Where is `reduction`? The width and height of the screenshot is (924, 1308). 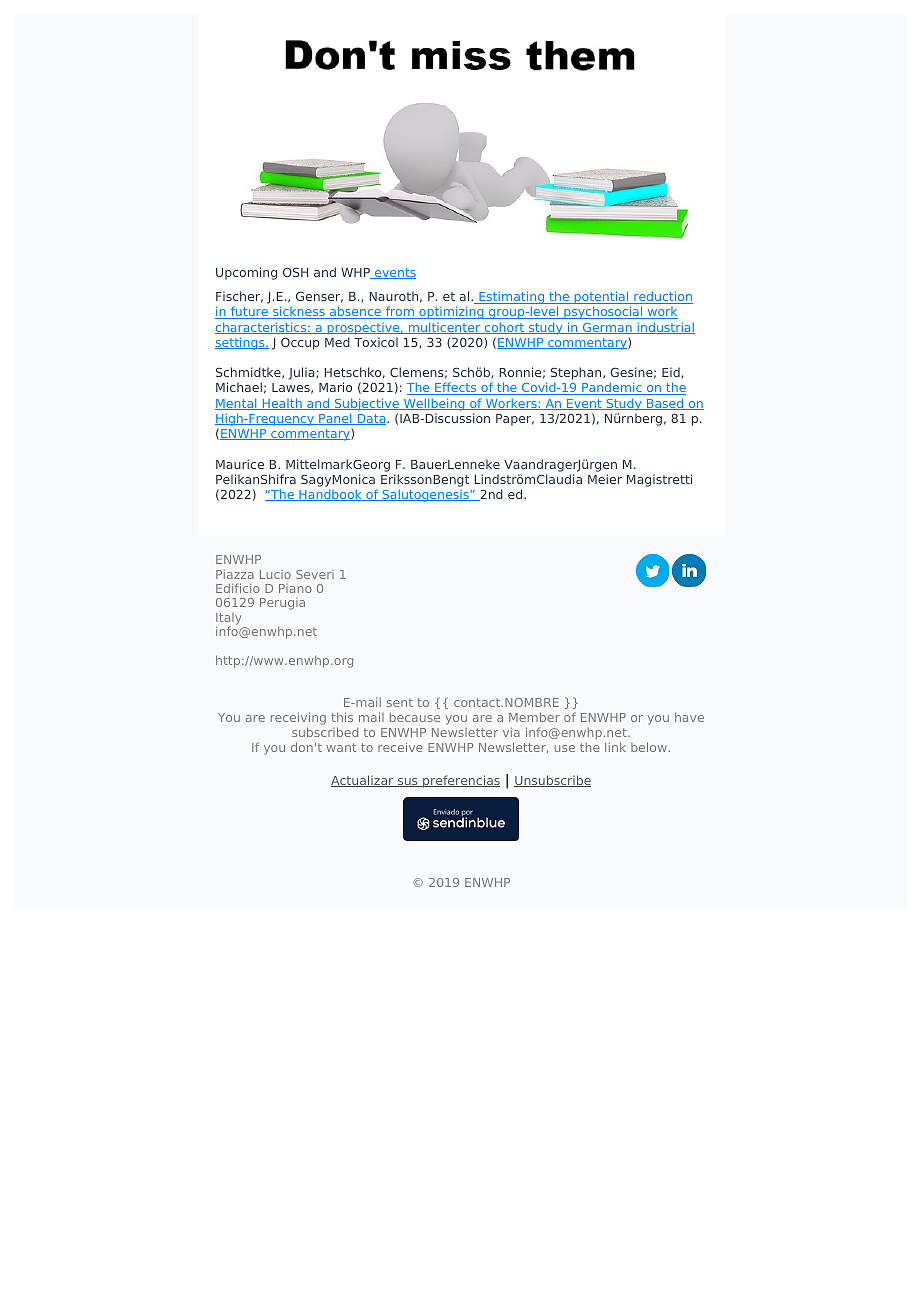 reduction is located at coordinates (662, 297).
